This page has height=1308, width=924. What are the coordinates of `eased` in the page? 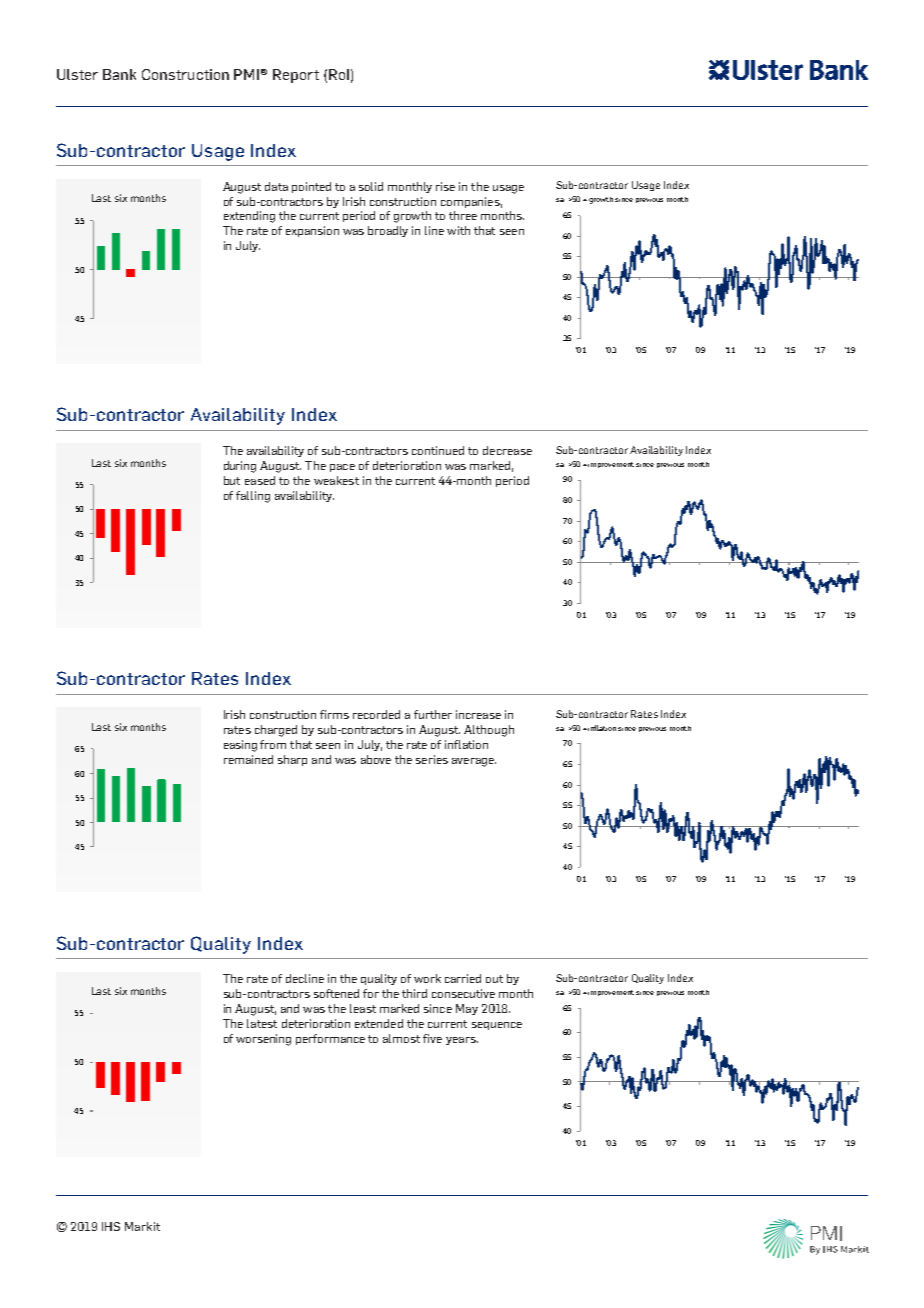 It's located at (260, 480).
